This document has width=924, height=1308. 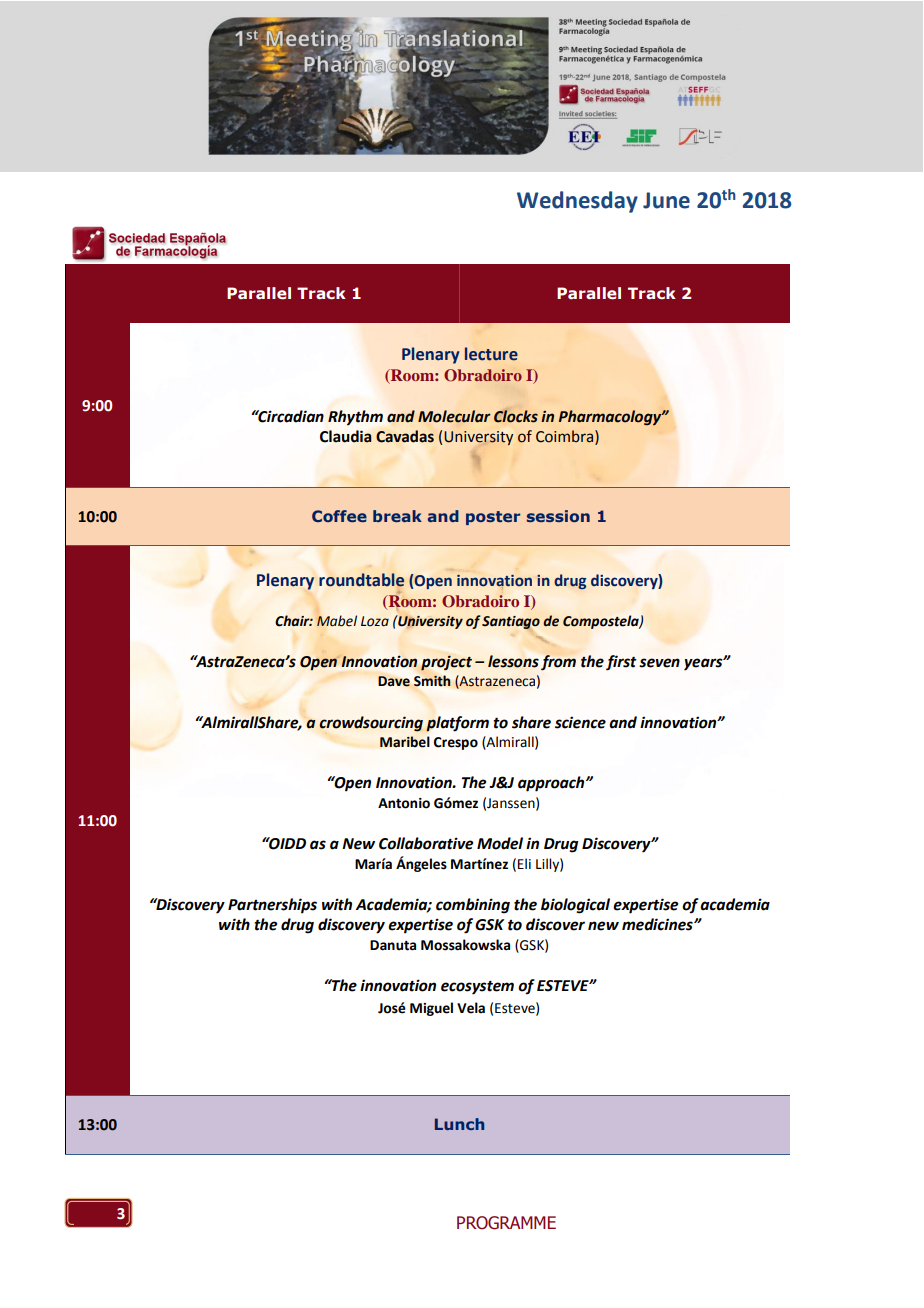 What do you see at coordinates (346, 436) in the document?
I see `Claudia` at bounding box center [346, 436].
